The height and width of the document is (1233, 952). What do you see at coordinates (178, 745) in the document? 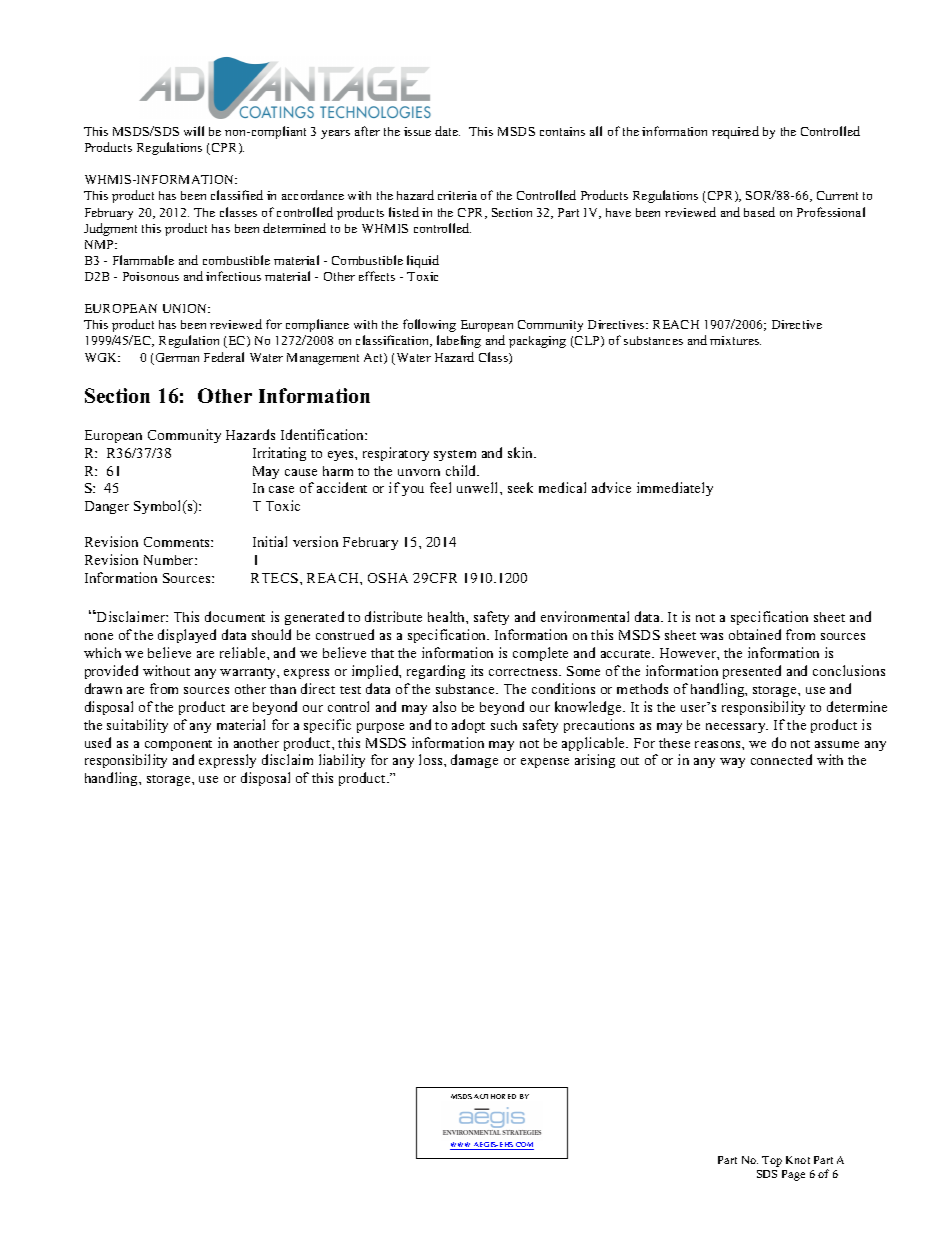
I see `component` at bounding box center [178, 745].
